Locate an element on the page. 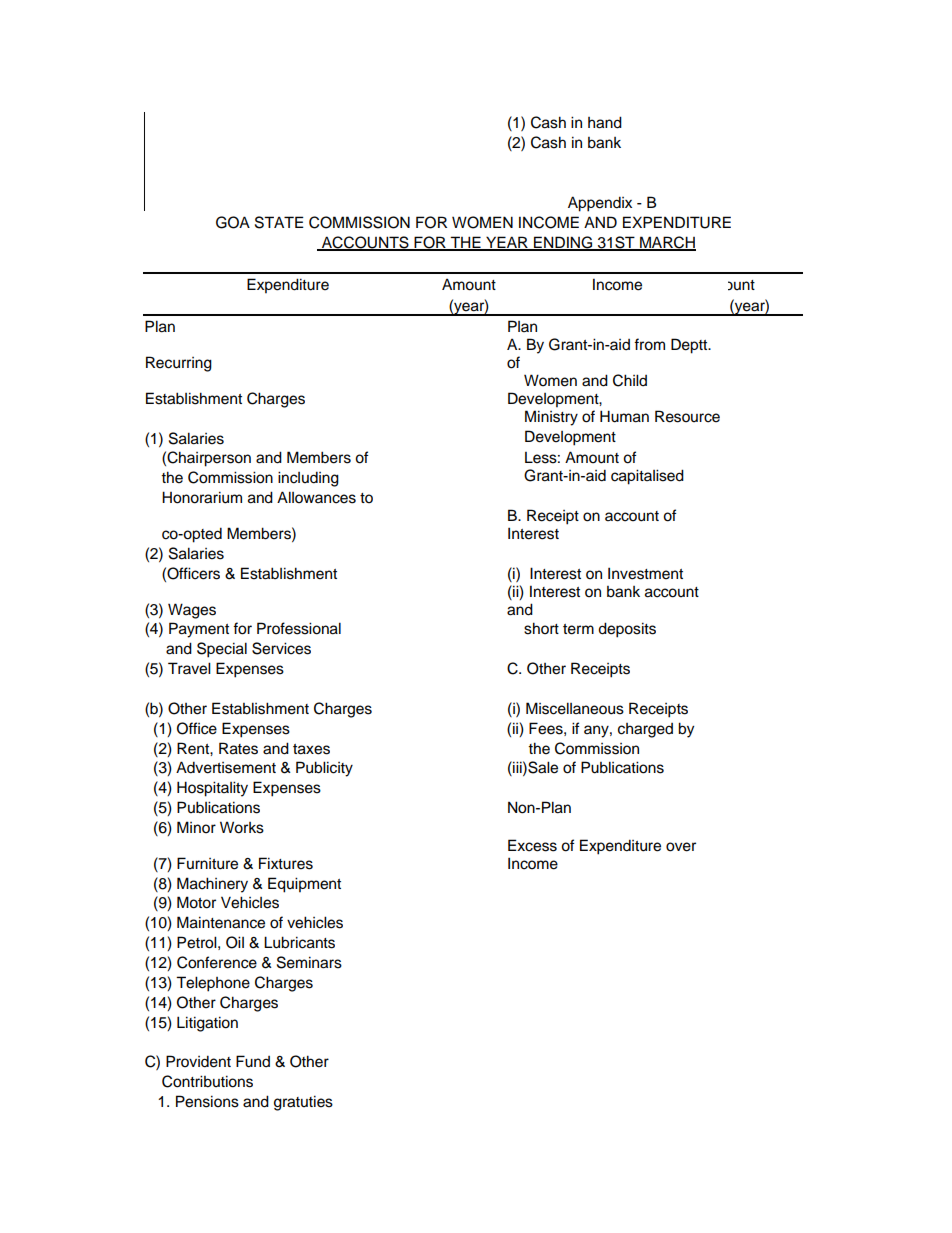 Image resolution: width=952 pixels, height=1233 pixels. deposits is located at coordinates (627, 630).
